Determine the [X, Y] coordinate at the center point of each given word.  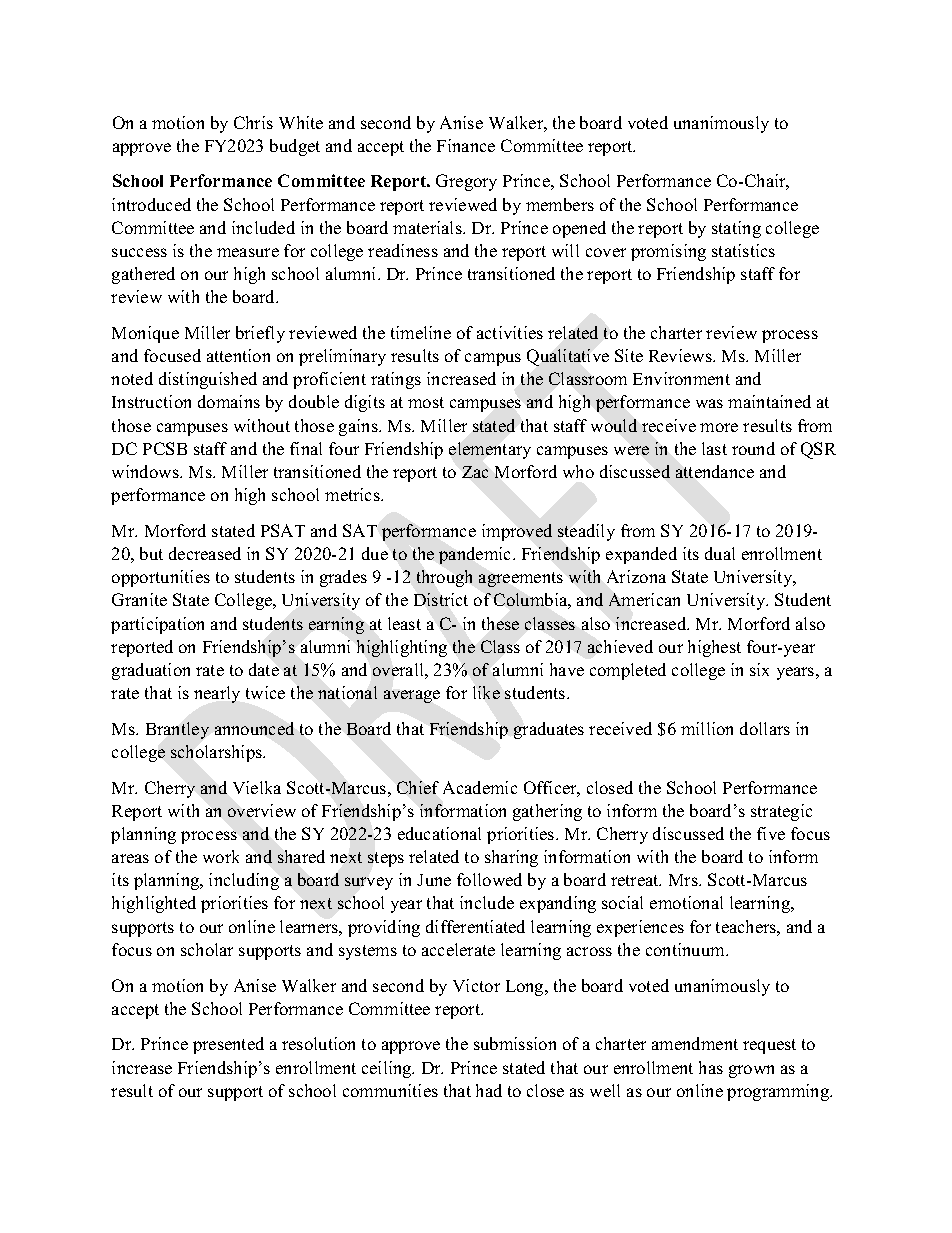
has [711, 1067]
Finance [466, 145]
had [489, 1090]
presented [228, 1045]
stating [736, 229]
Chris [253, 122]
